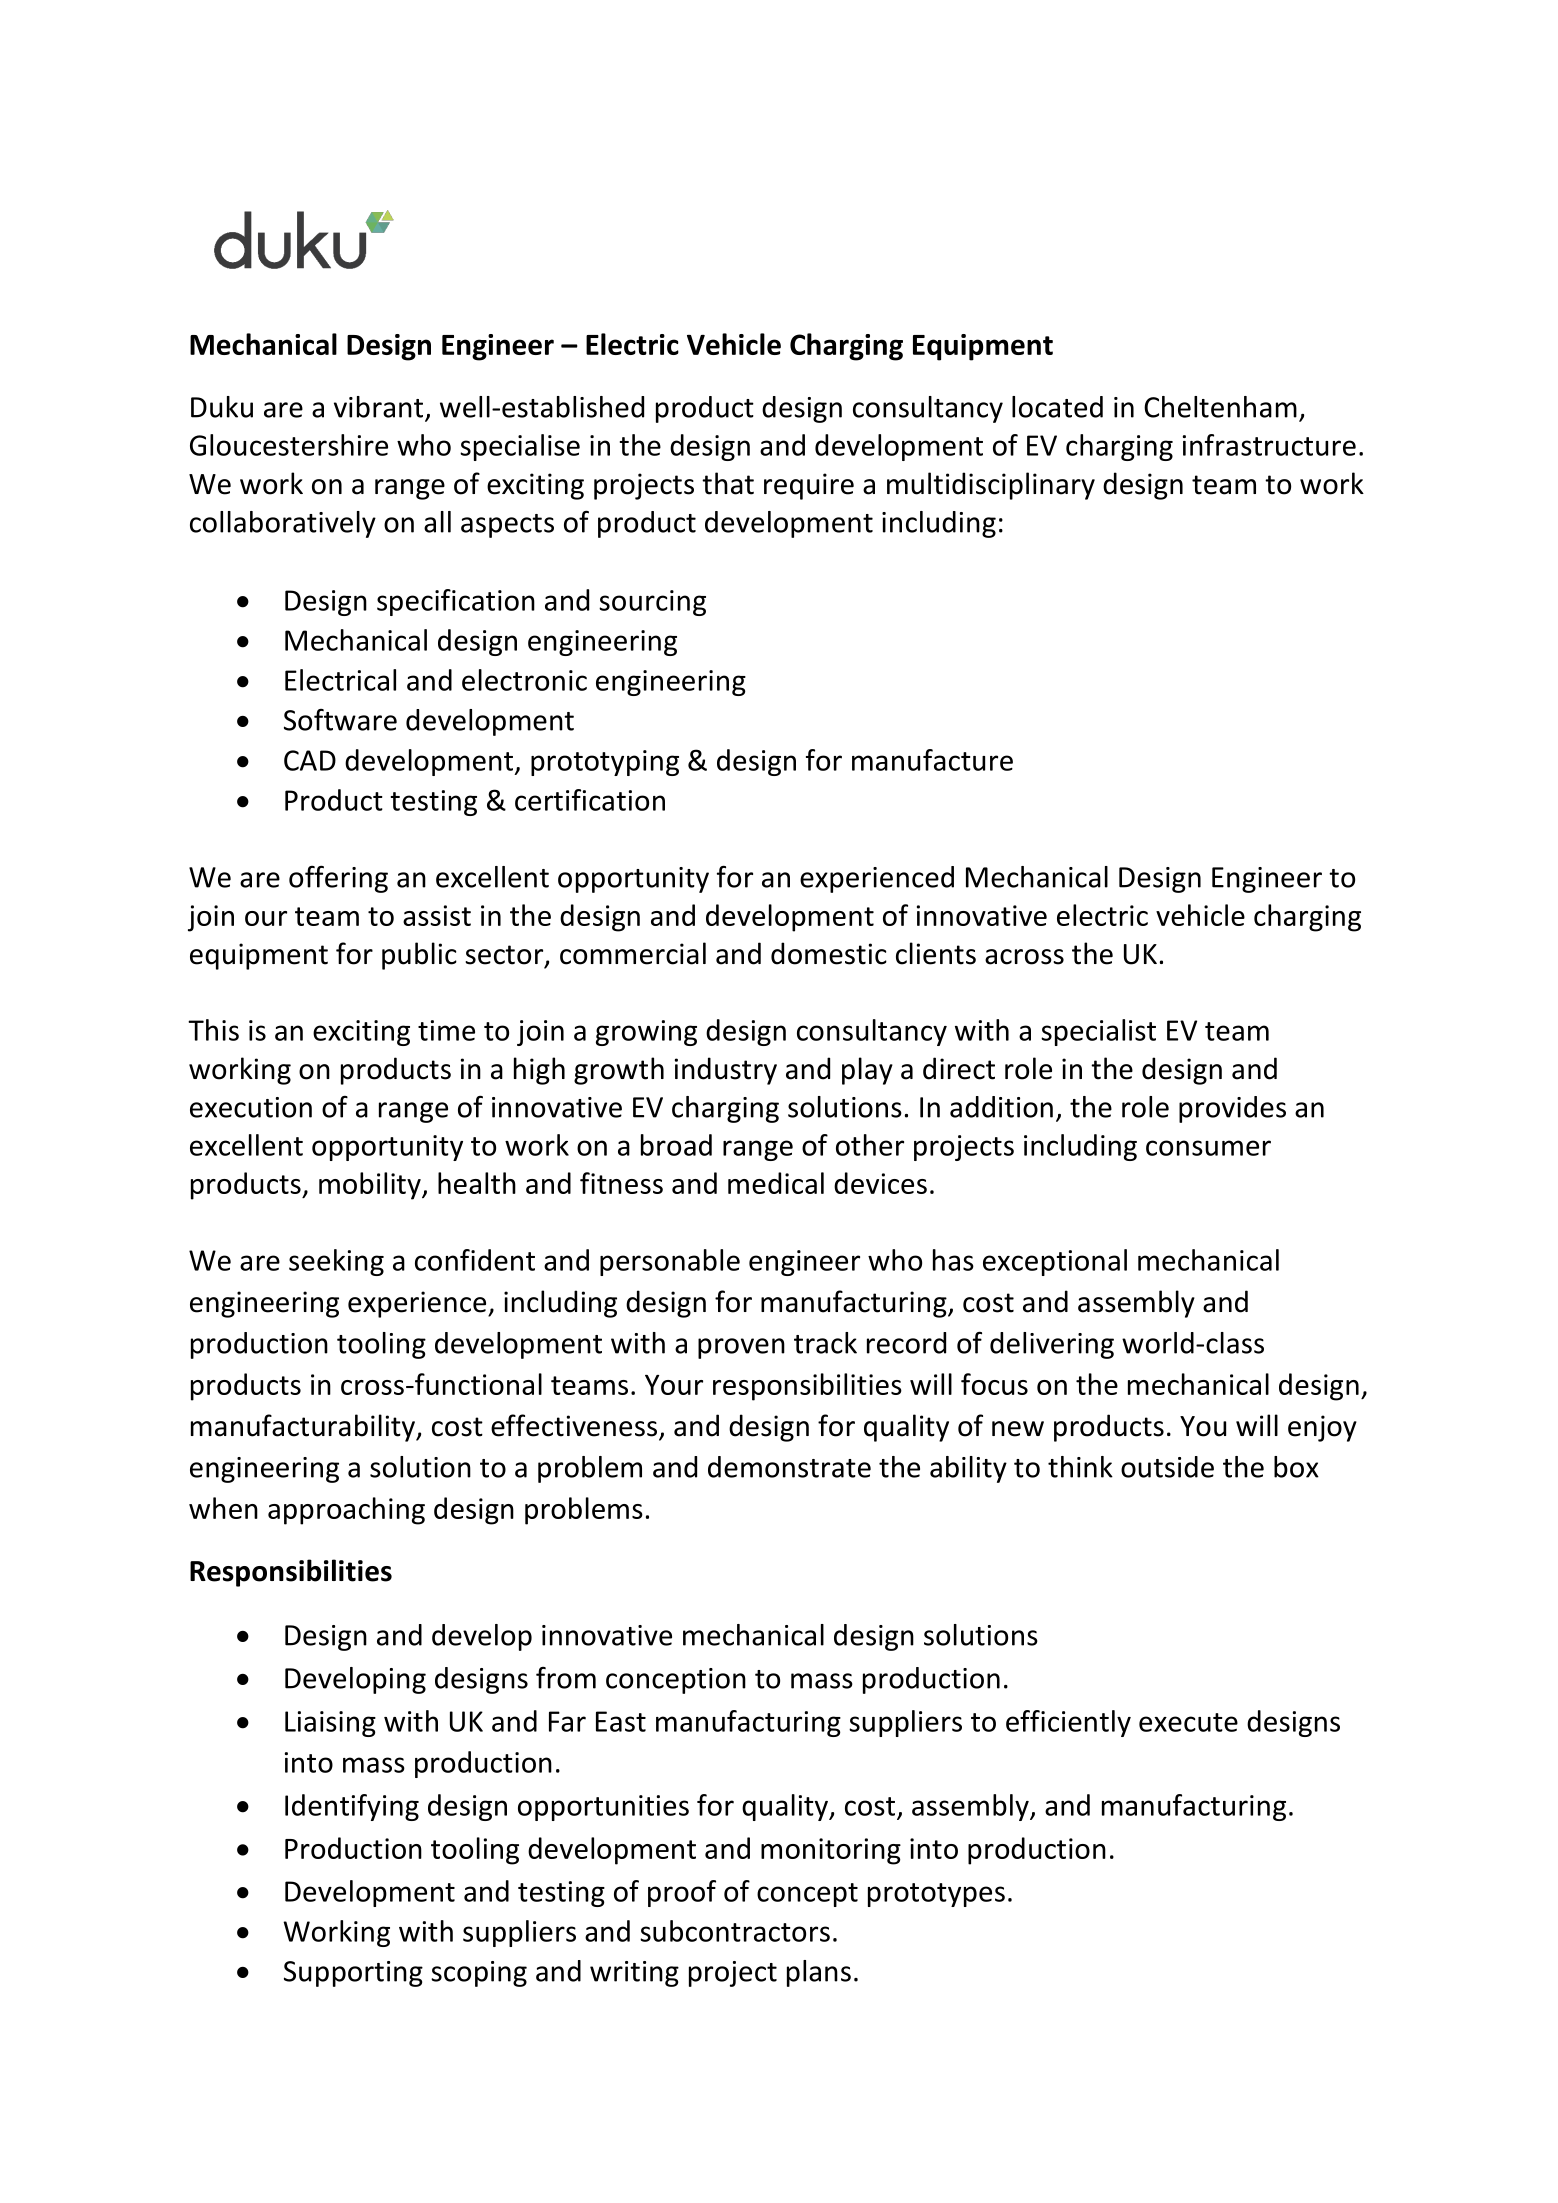 Image resolution: width=1558 pixels, height=2203 pixels. I want to click on consumer, so click(1208, 1148).
